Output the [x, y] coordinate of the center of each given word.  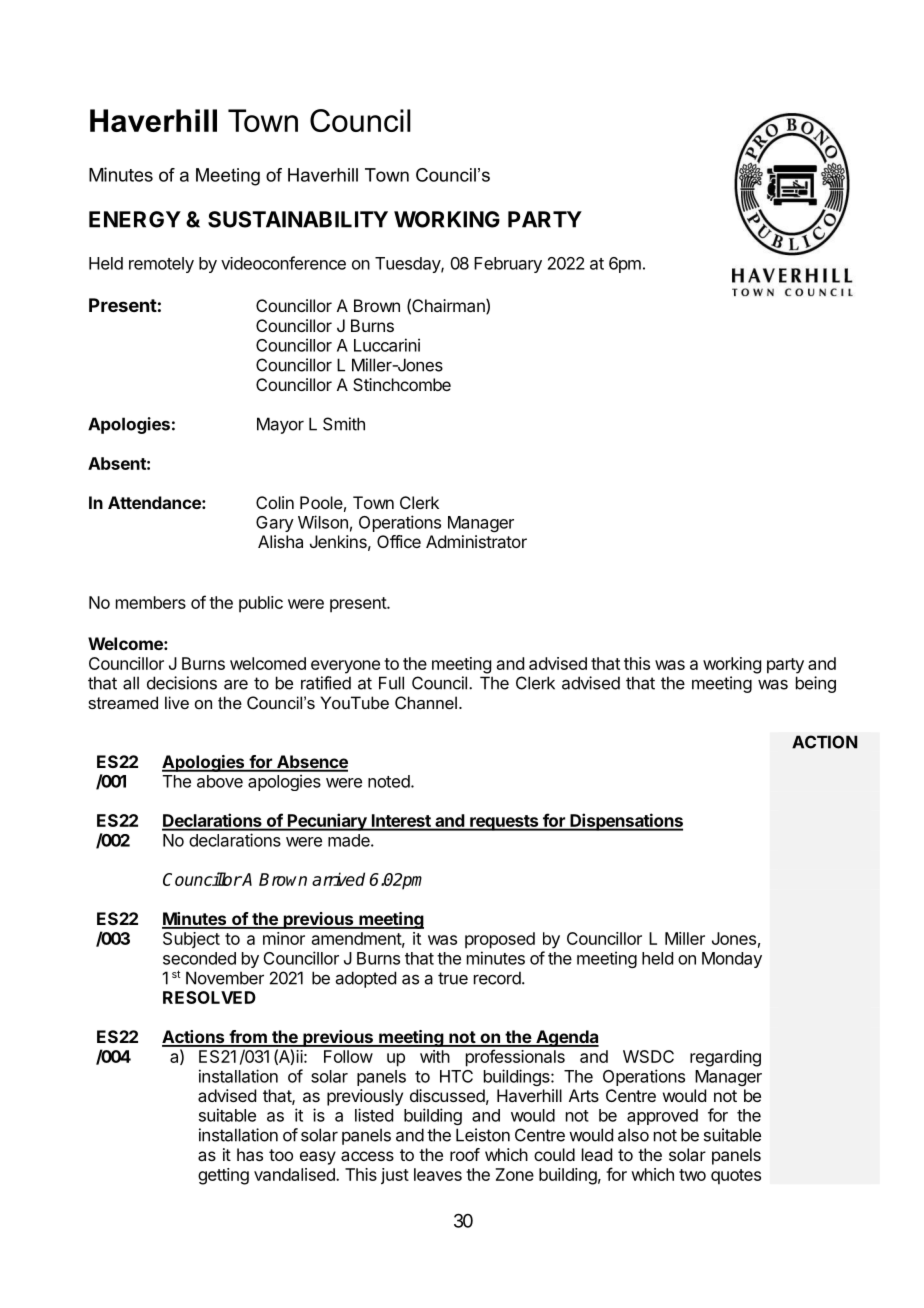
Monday [732, 960]
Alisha [280, 541]
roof [465, 1154]
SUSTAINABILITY [298, 219]
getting [223, 1176]
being [816, 684]
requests [504, 823]
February [508, 265]
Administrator [476, 541]
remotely [161, 265]
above [220, 781]
